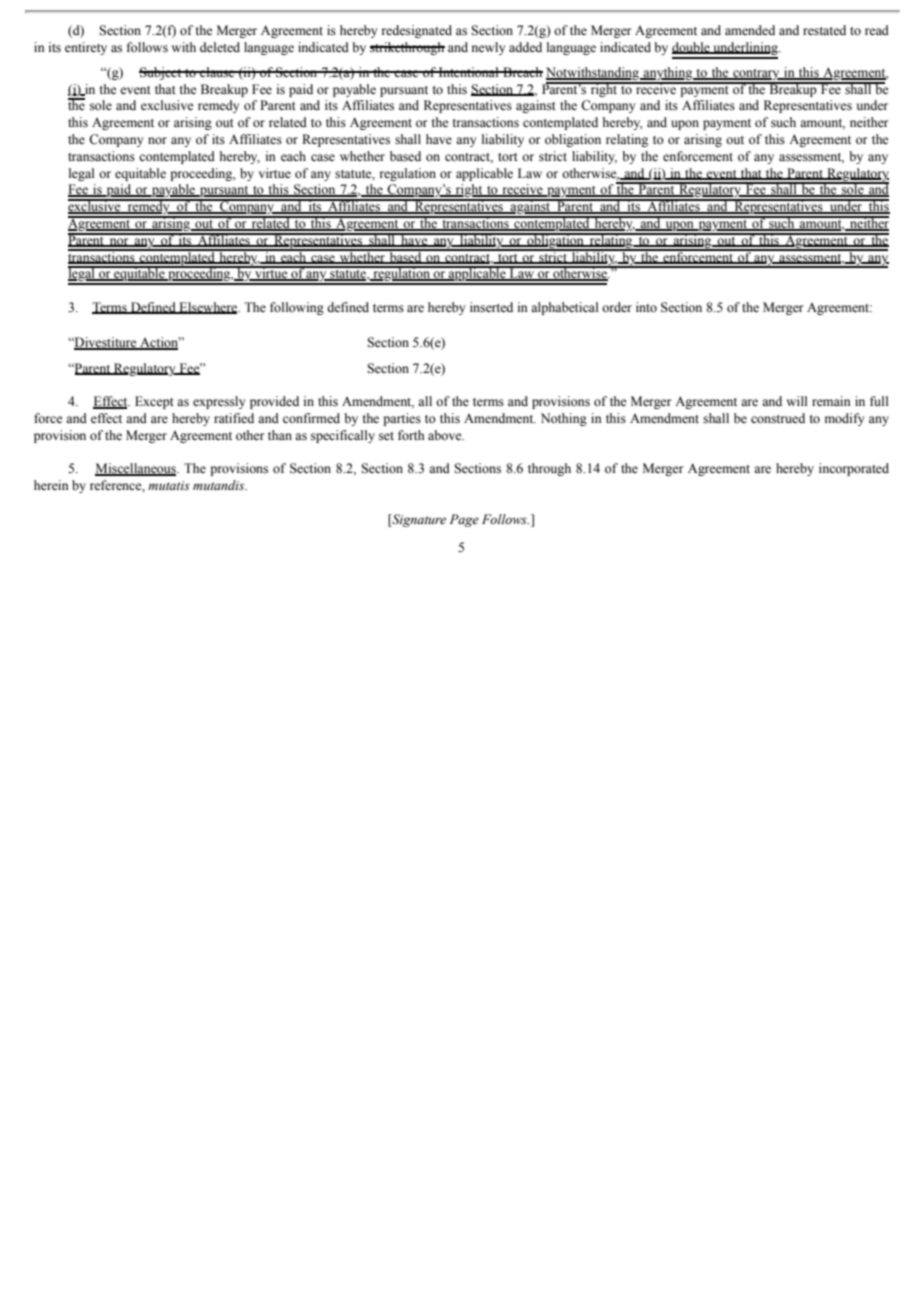 This screenshot has height=1308, width=924. Describe the element at coordinates (750, 30) in the screenshot. I see `amended` at that location.
